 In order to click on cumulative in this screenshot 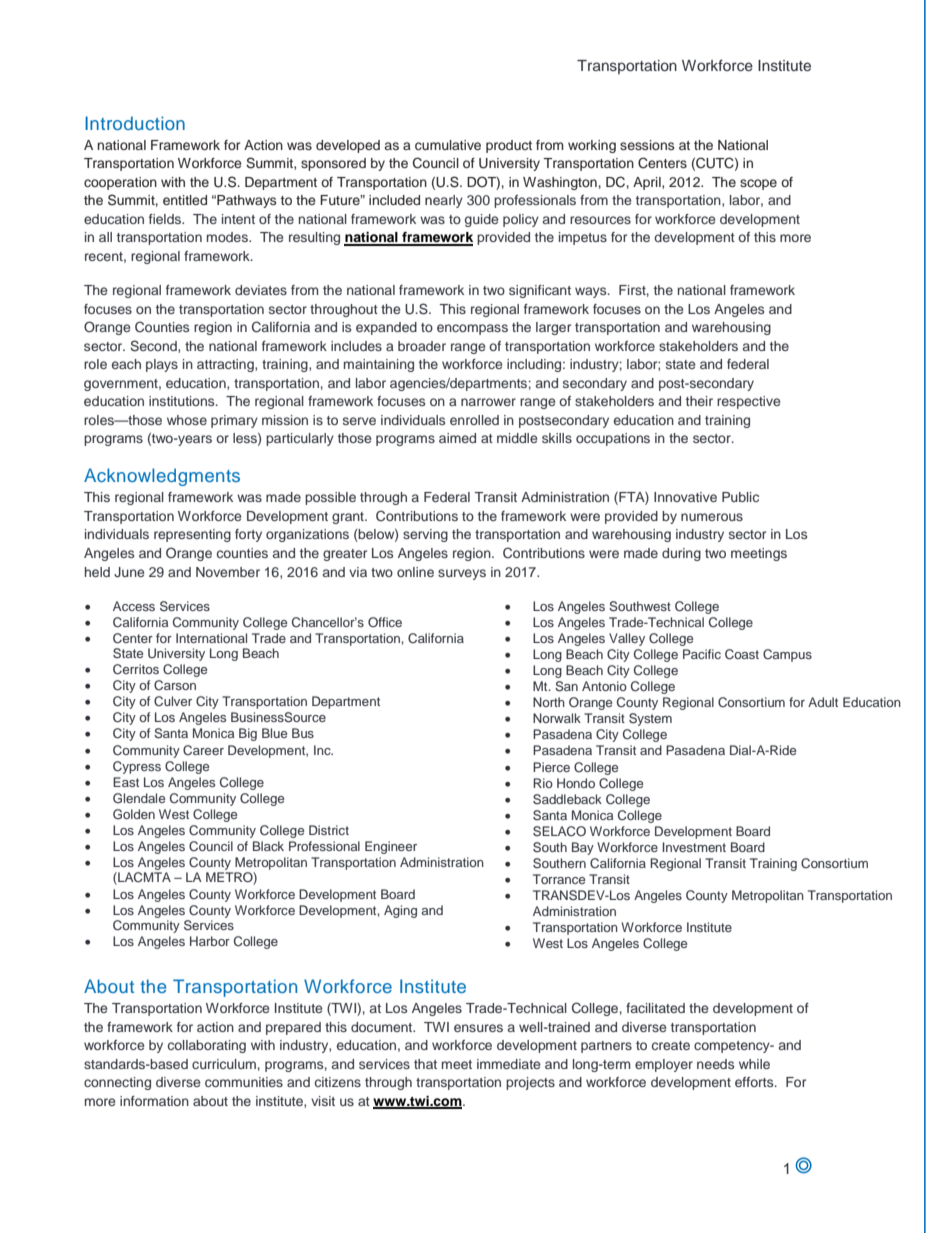, I will do `click(448, 145)`.
